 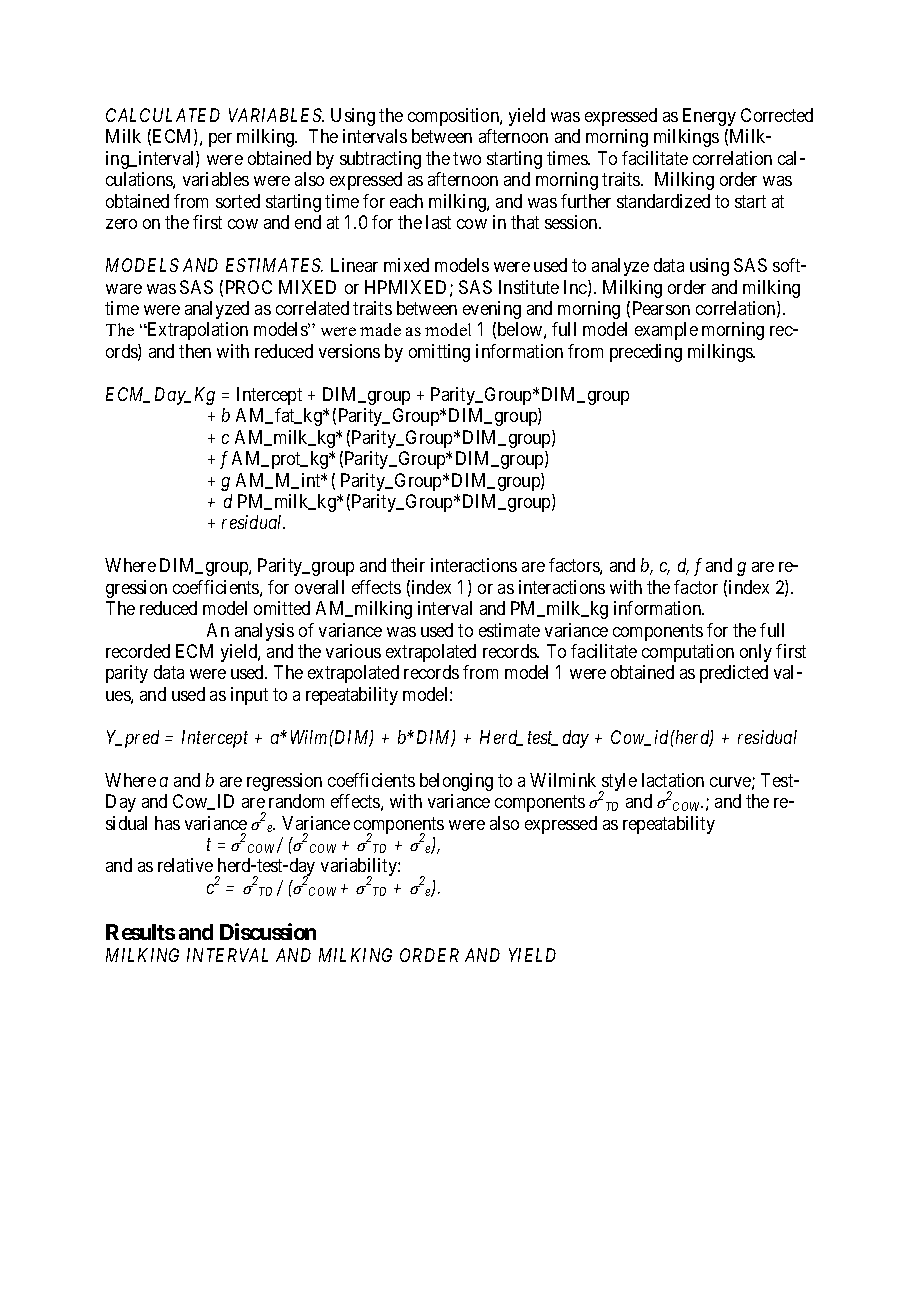 I want to click on Energy, so click(x=709, y=117).
